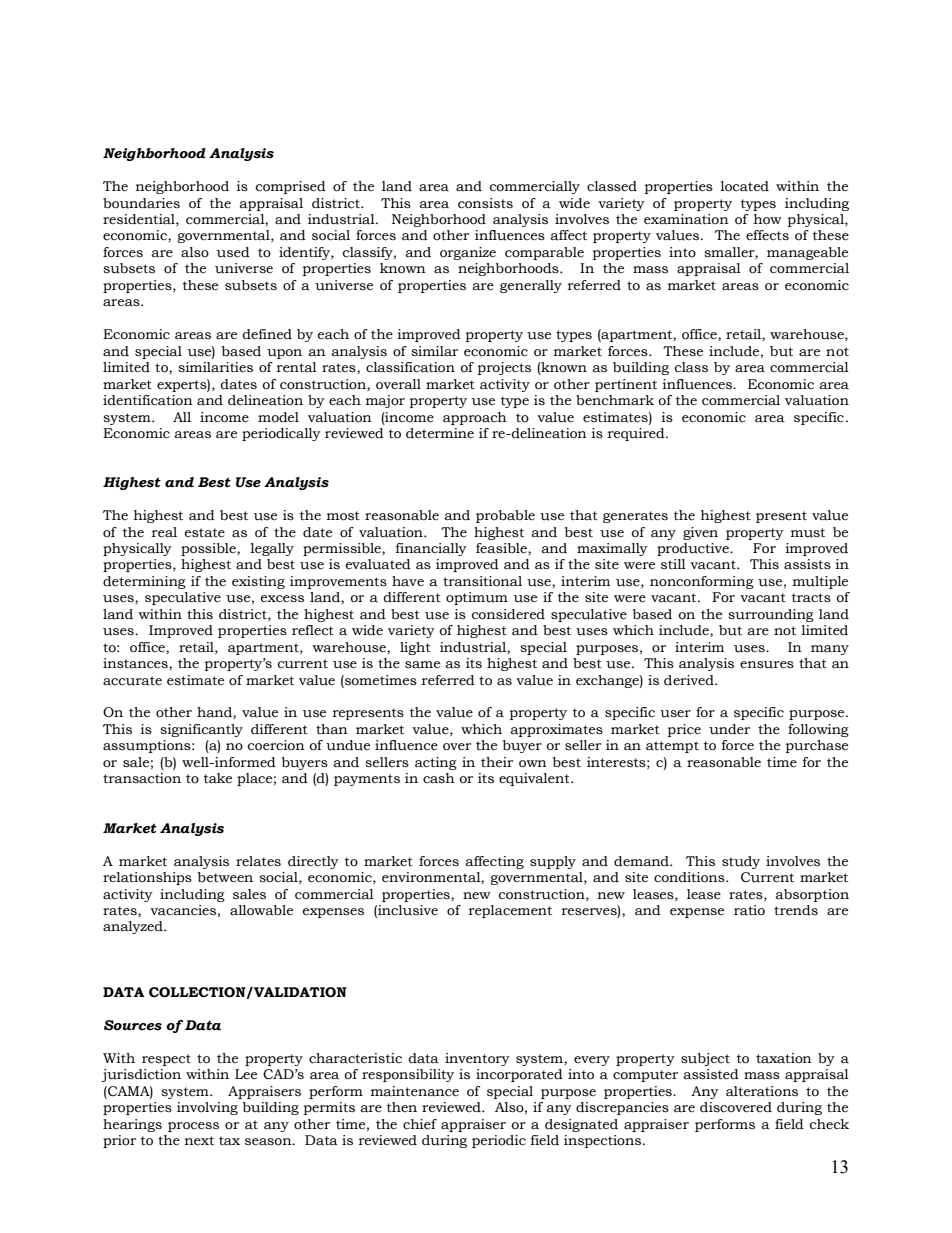  Describe the element at coordinates (767, 665) in the page. I see `ensures` at that location.
